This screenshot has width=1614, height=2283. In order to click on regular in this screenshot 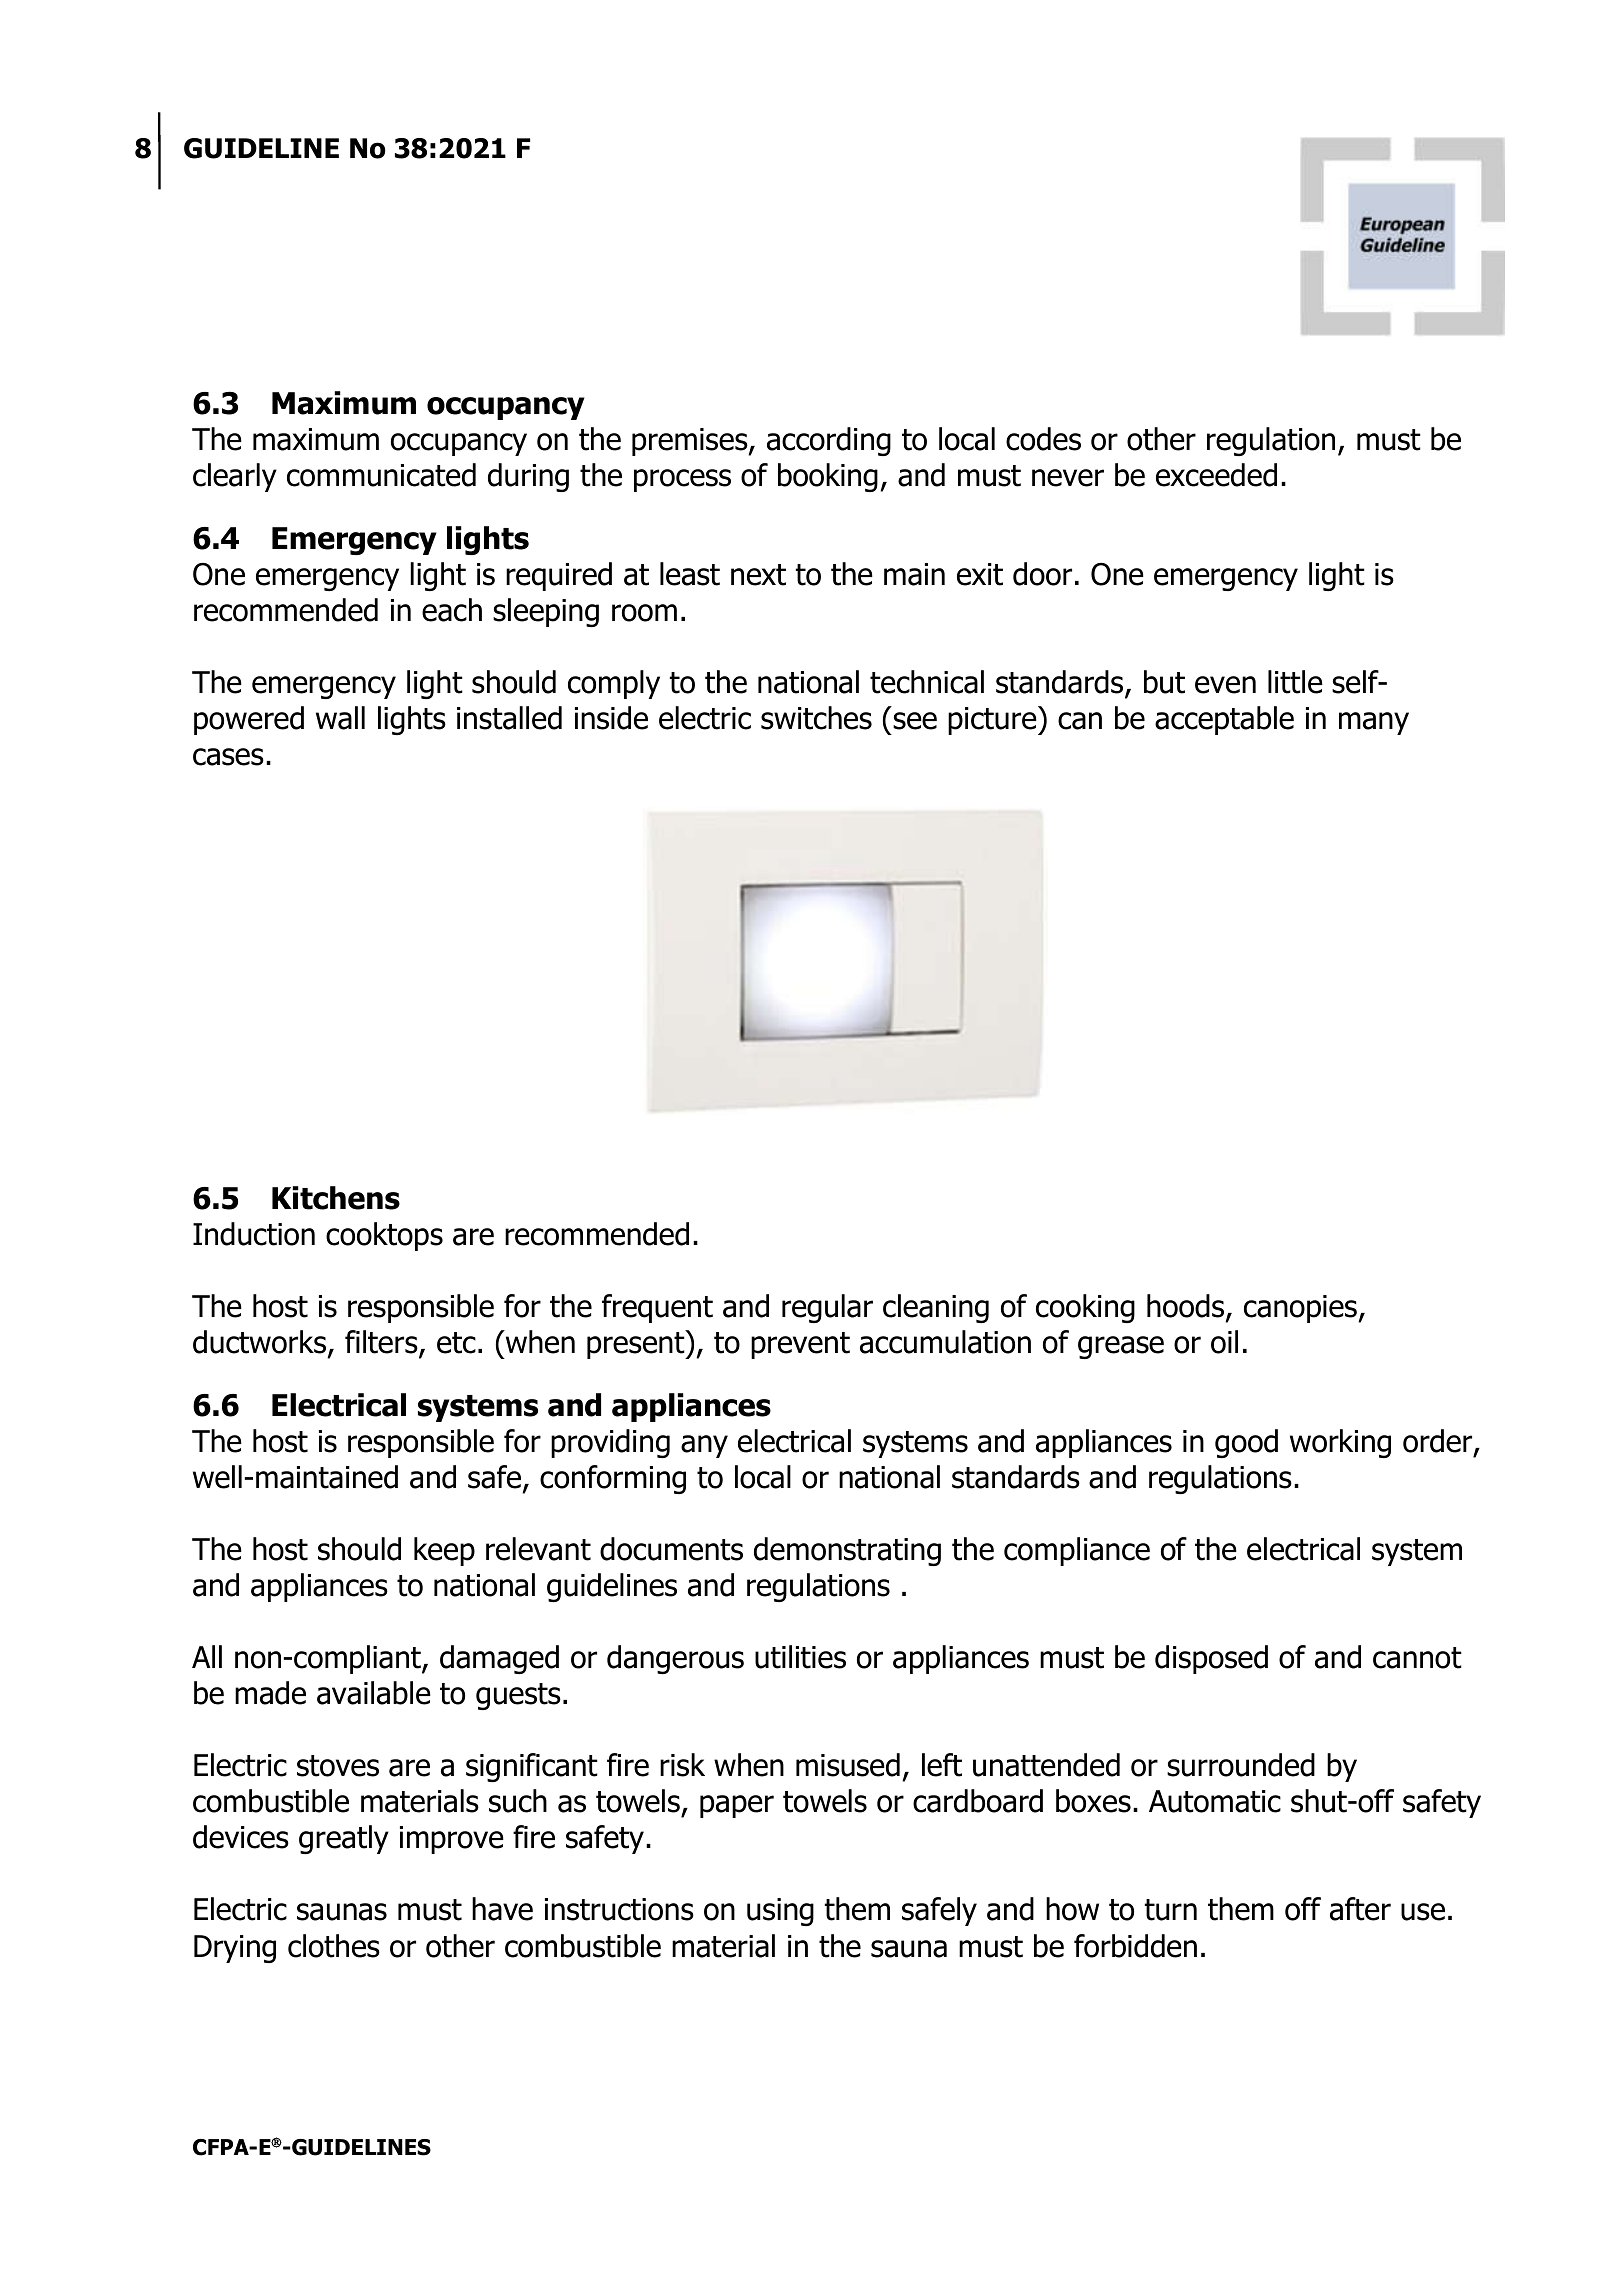, I will do `click(827, 1308)`.
